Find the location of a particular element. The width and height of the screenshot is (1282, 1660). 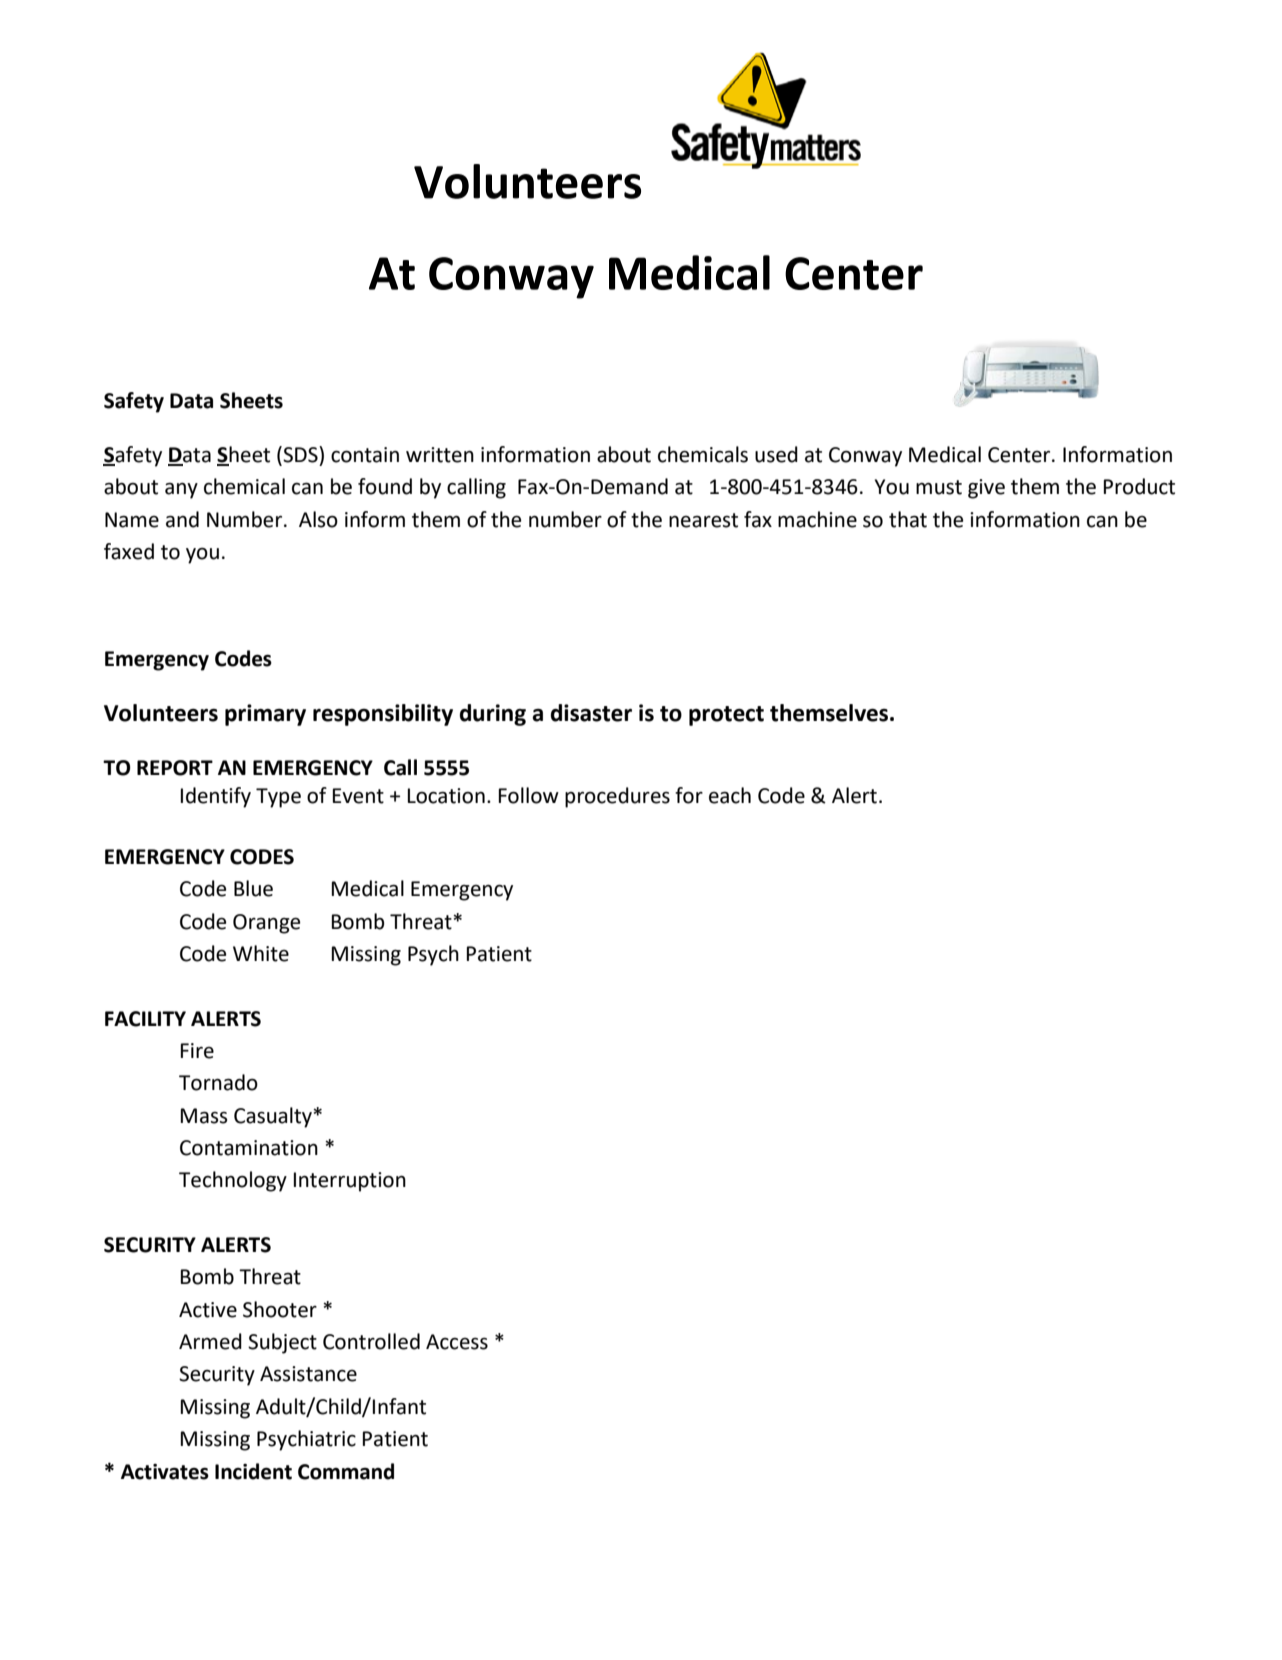

Command is located at coordinates (346, 1471).
